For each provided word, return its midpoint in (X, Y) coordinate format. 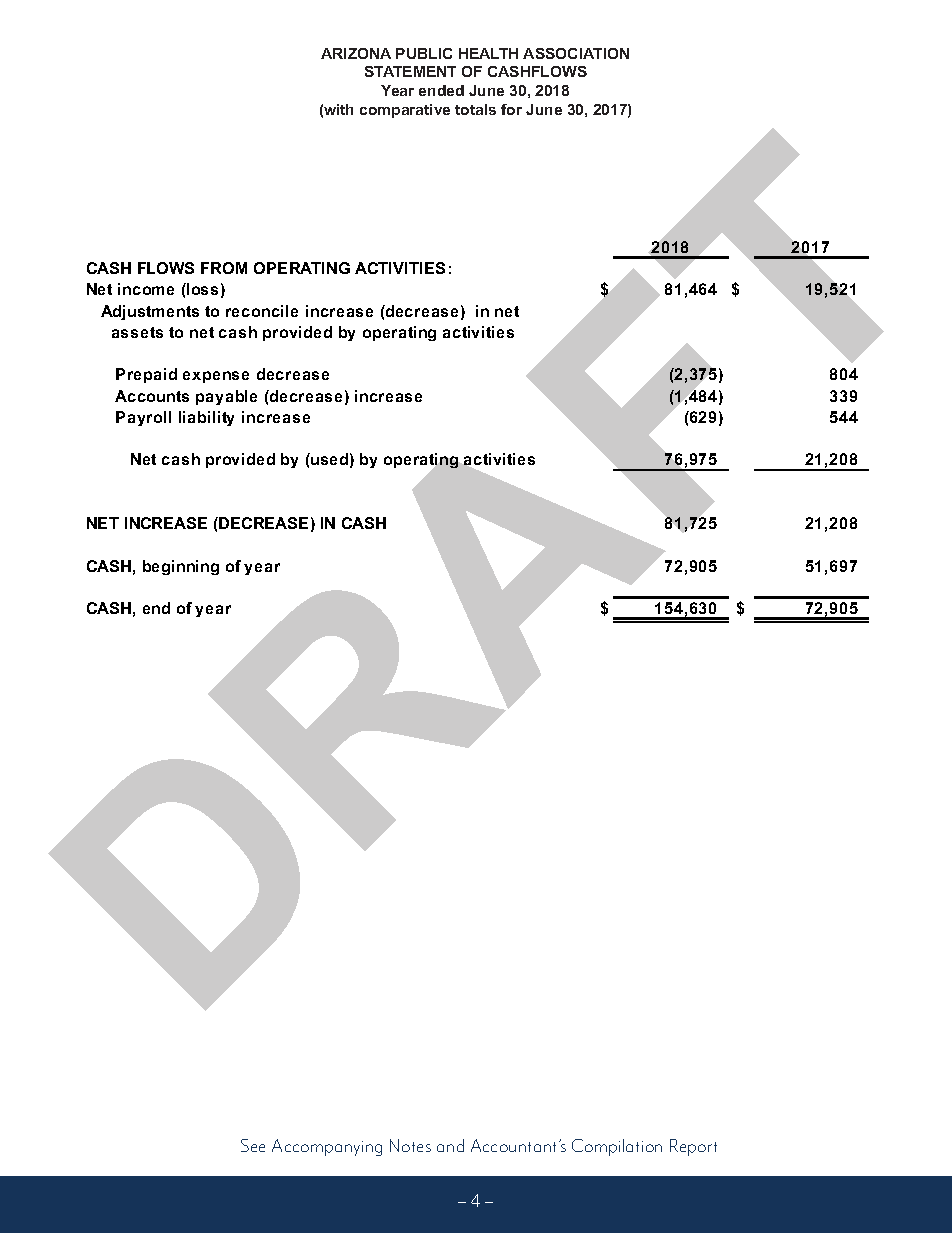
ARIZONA (356, 53)
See (253, 1145)
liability (206, 418)
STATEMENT (410, 71)
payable (226, 397)
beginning (181, 567)
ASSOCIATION (576, 53)
